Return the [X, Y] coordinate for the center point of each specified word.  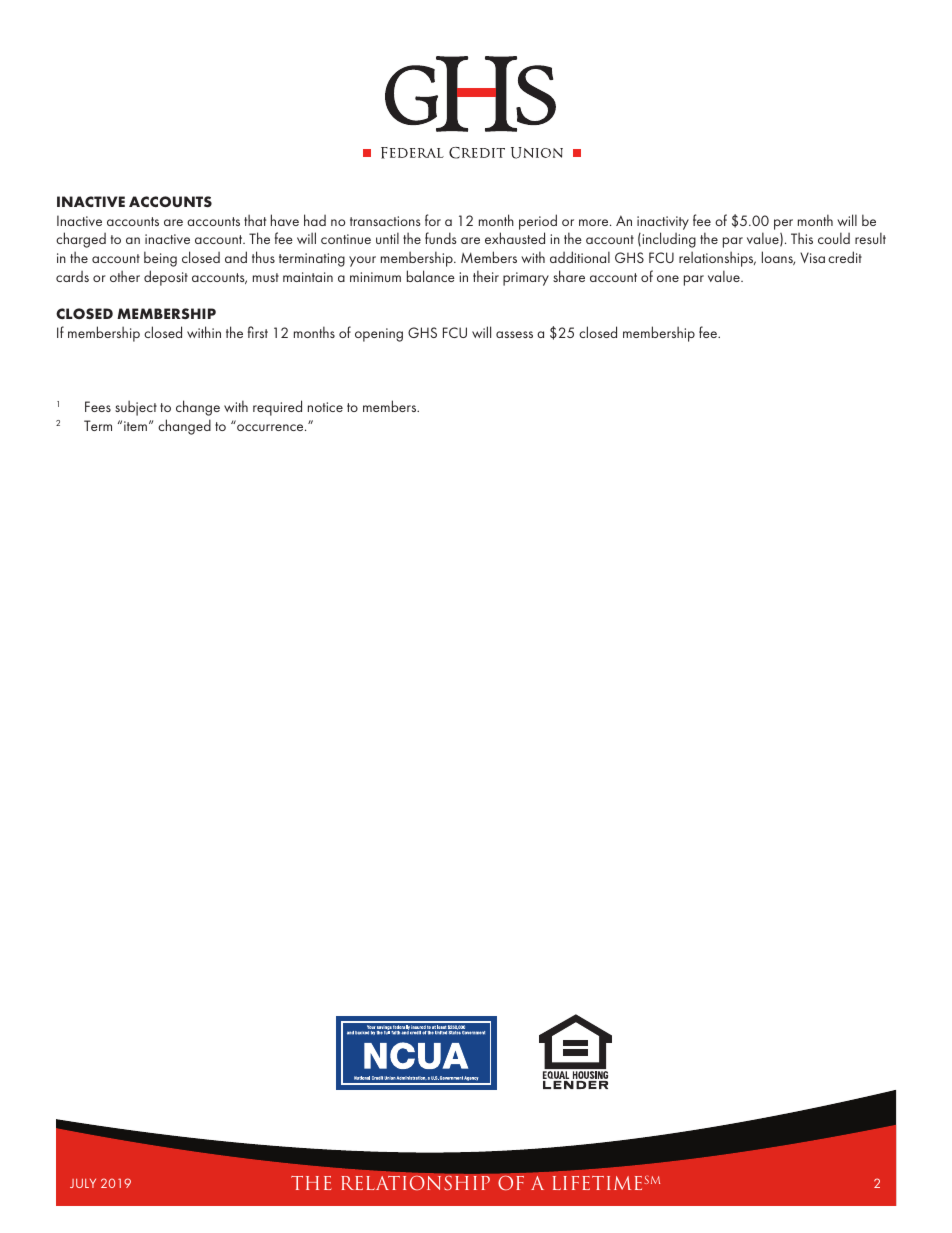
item [135, 426]
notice [325, 407]
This [802, 238]
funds [440, 238]
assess [514, 334]
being [160, 259]
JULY [83, 1183]
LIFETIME [597, 1183]
